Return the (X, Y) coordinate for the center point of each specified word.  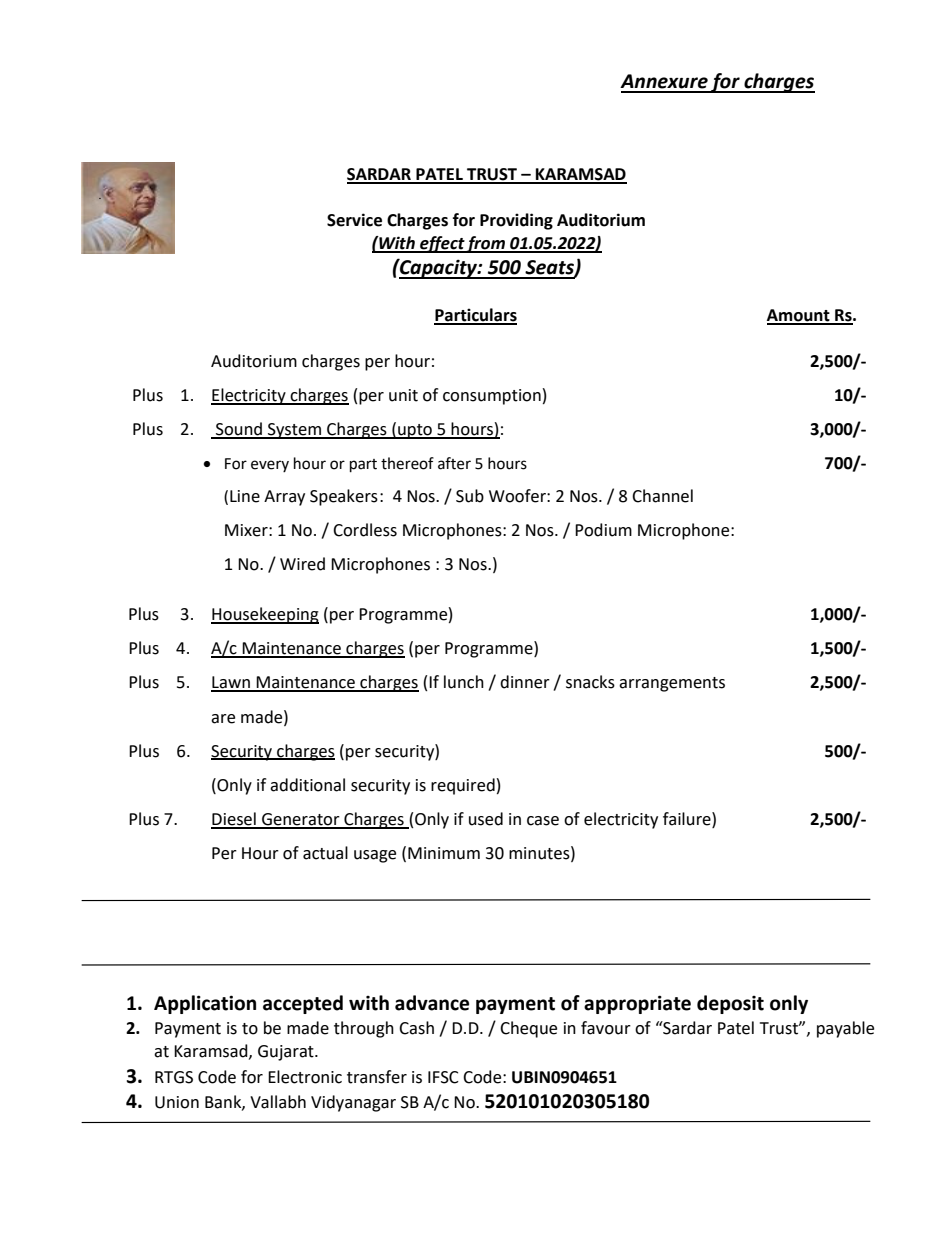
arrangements (672, 684)
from (486, 244)
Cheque (528, 1029)
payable (845, 1029)
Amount (799, 316)
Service (354, 220)
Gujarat (287, 1053)
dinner (525, 682)
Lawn (231, 683)
